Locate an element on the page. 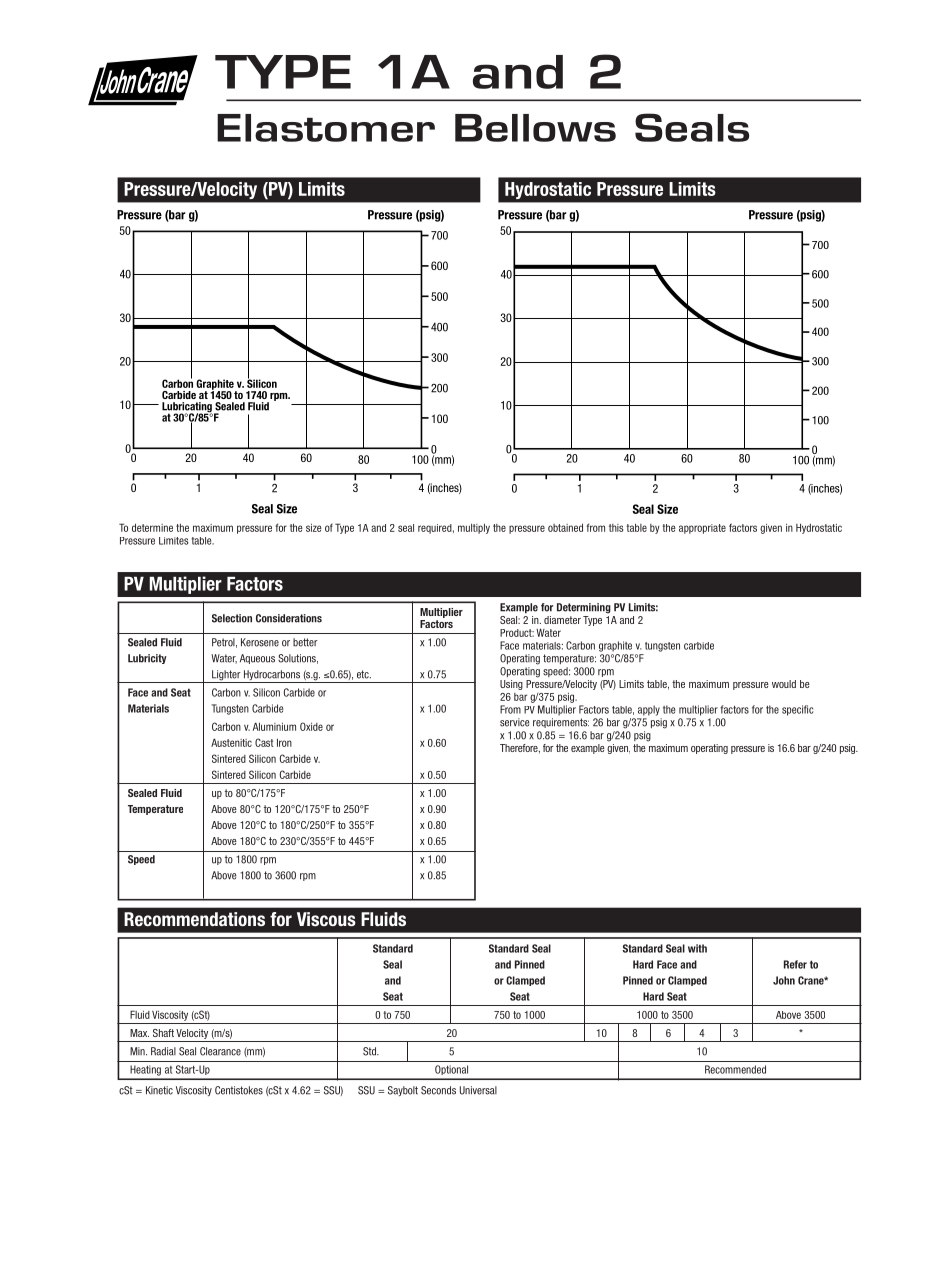  service is located at coordinates (514, 722).
